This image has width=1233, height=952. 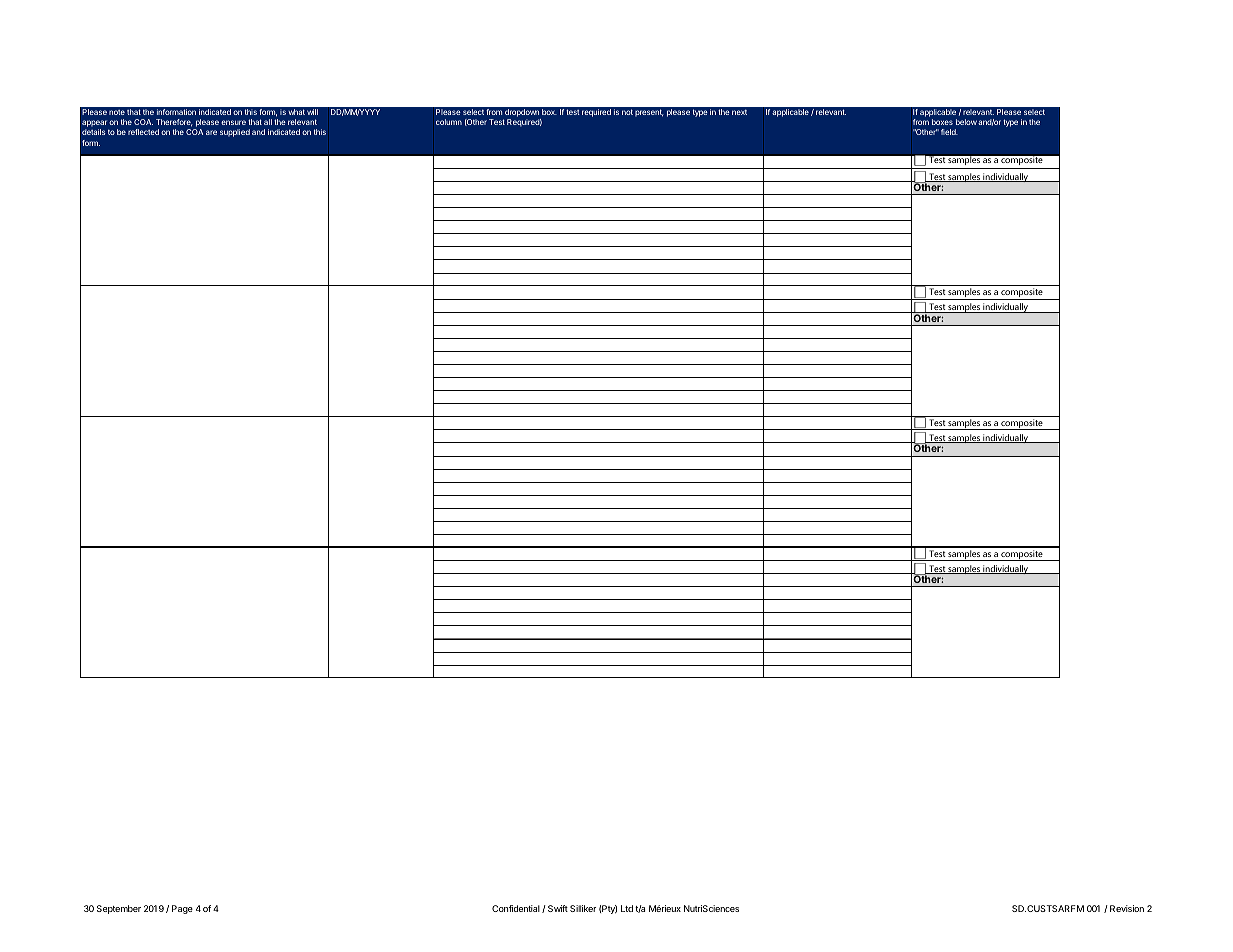 What do you see at coordinates (649, 113) in the image?
I see `present` at bounding box center [649, 113].
